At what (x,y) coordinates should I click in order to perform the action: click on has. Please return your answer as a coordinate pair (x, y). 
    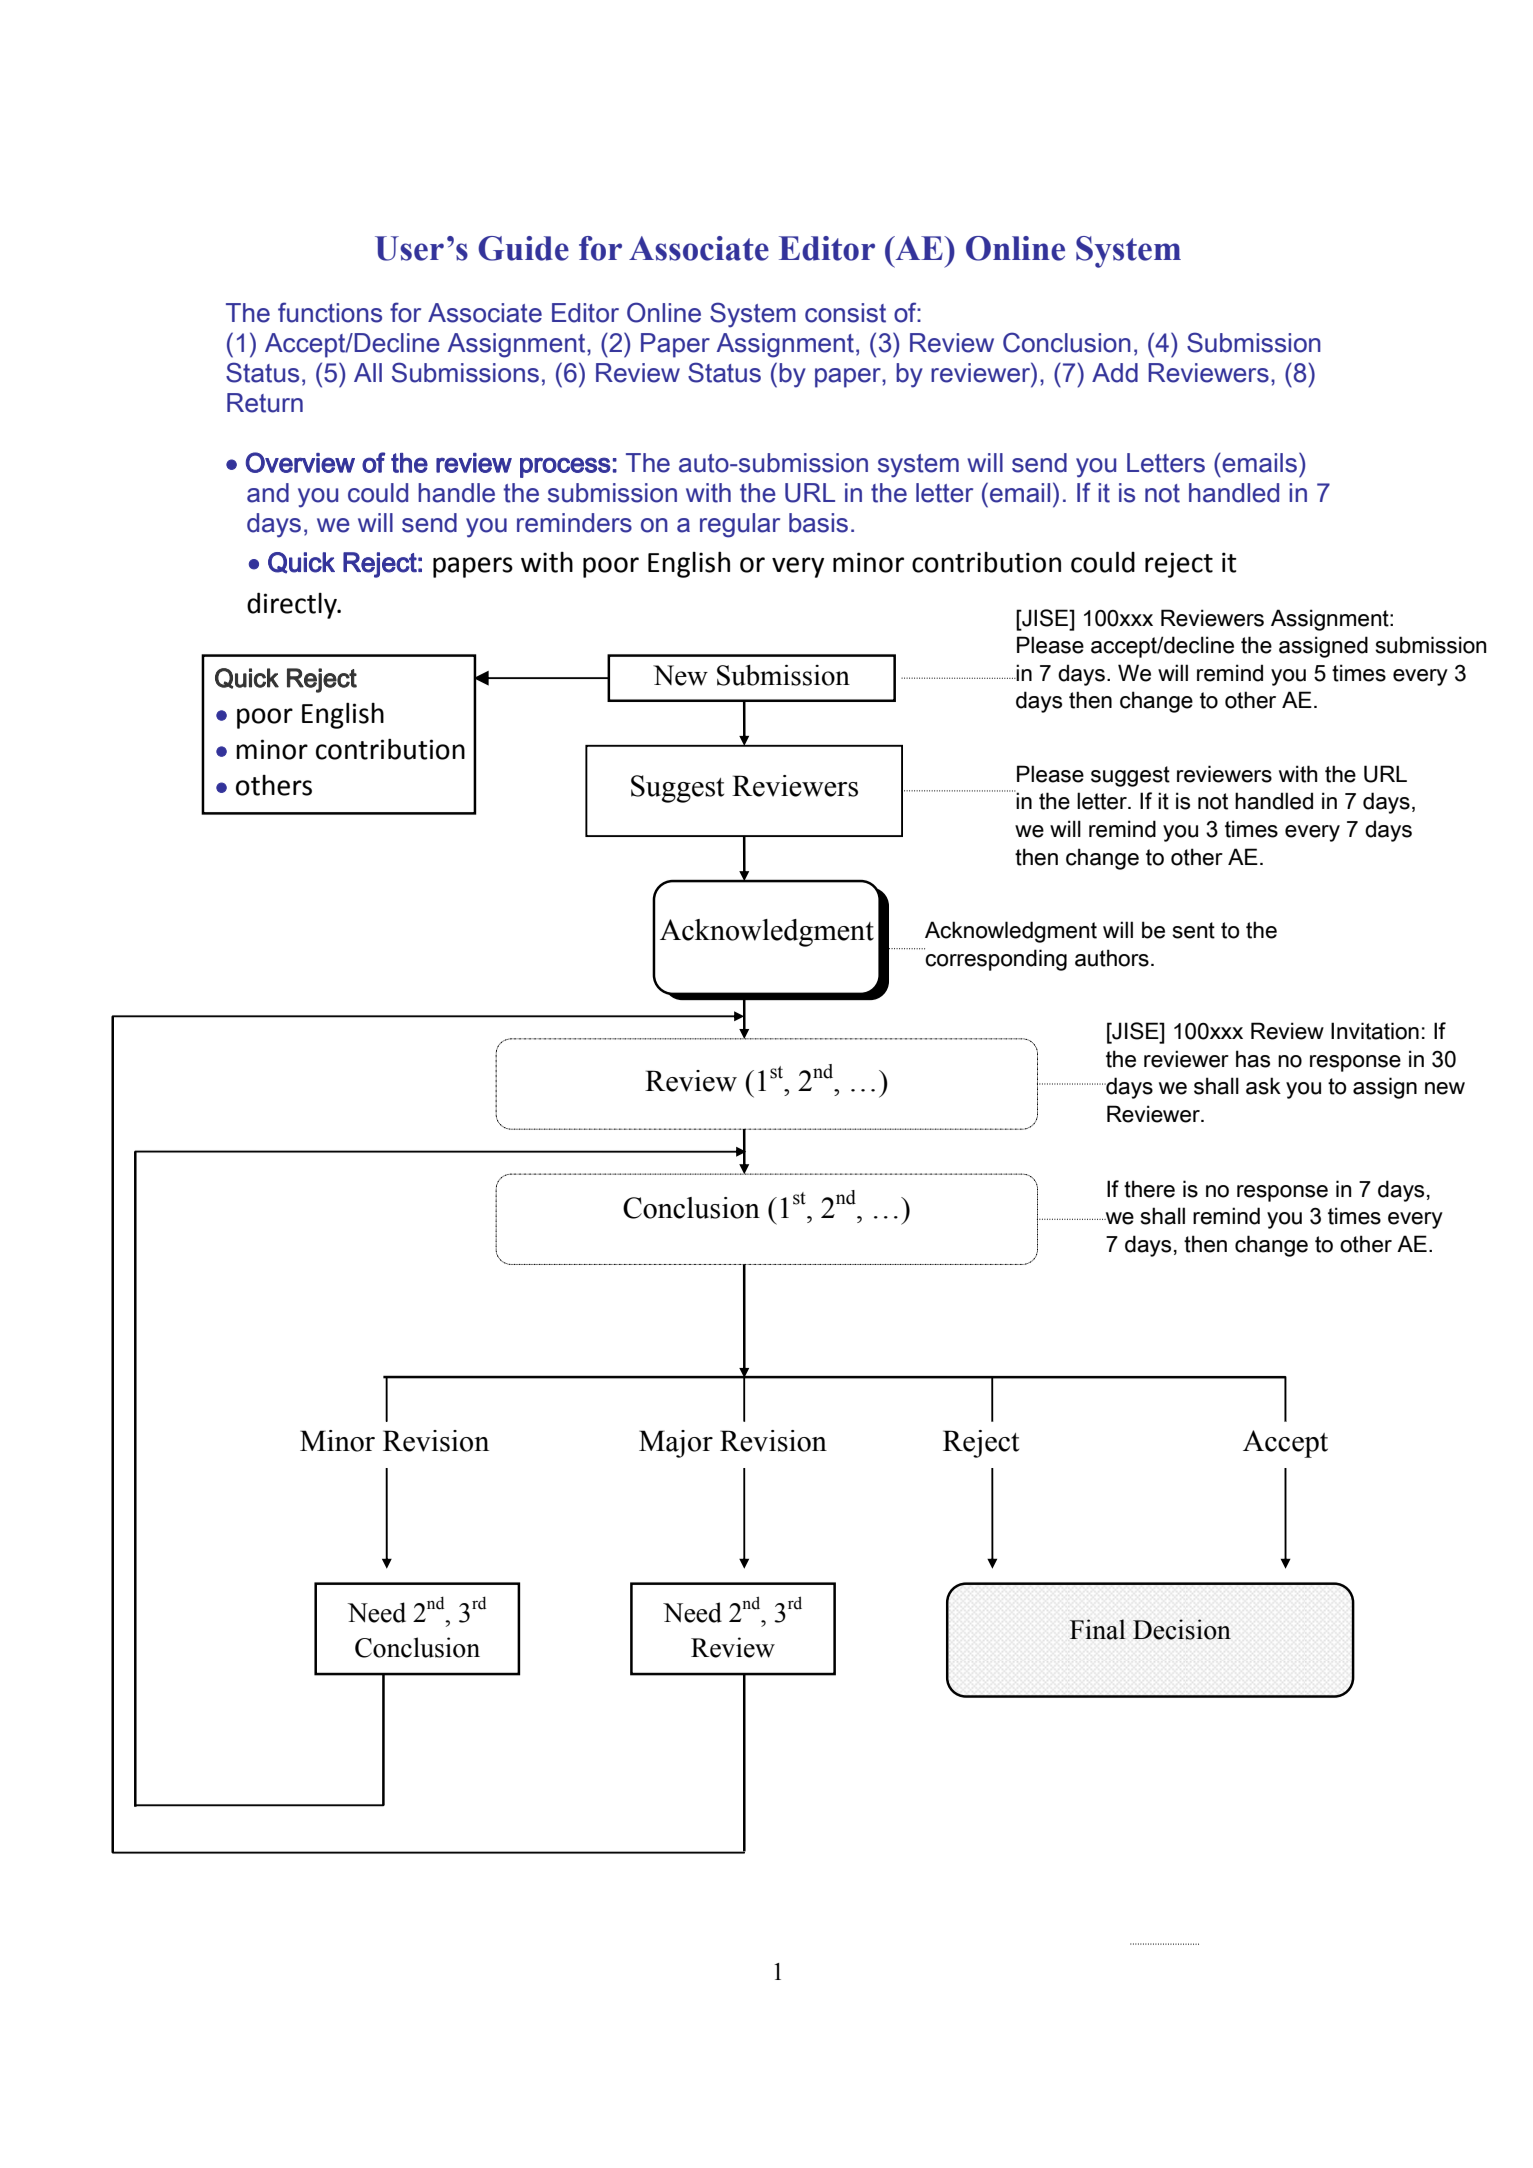
    Looking at the image, I should click on (1253, 1059).
